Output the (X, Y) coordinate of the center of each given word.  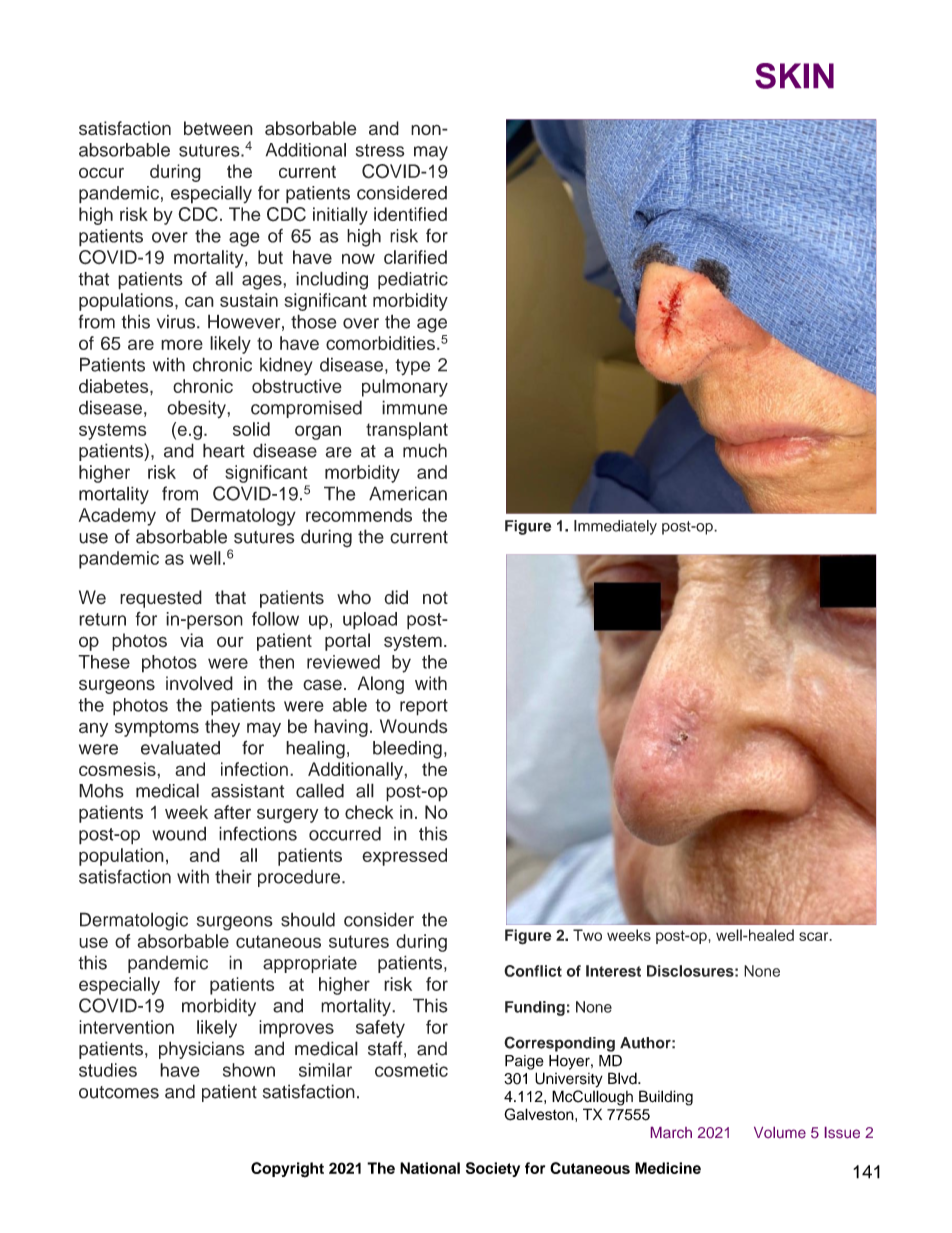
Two (587, 935)
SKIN (794, 76)
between (218, 128)
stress (380, 150)
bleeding (407, 750)
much (425, 450)
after (232, 812)
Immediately (615, 527)
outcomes (119, 1092)
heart (224, 450)
